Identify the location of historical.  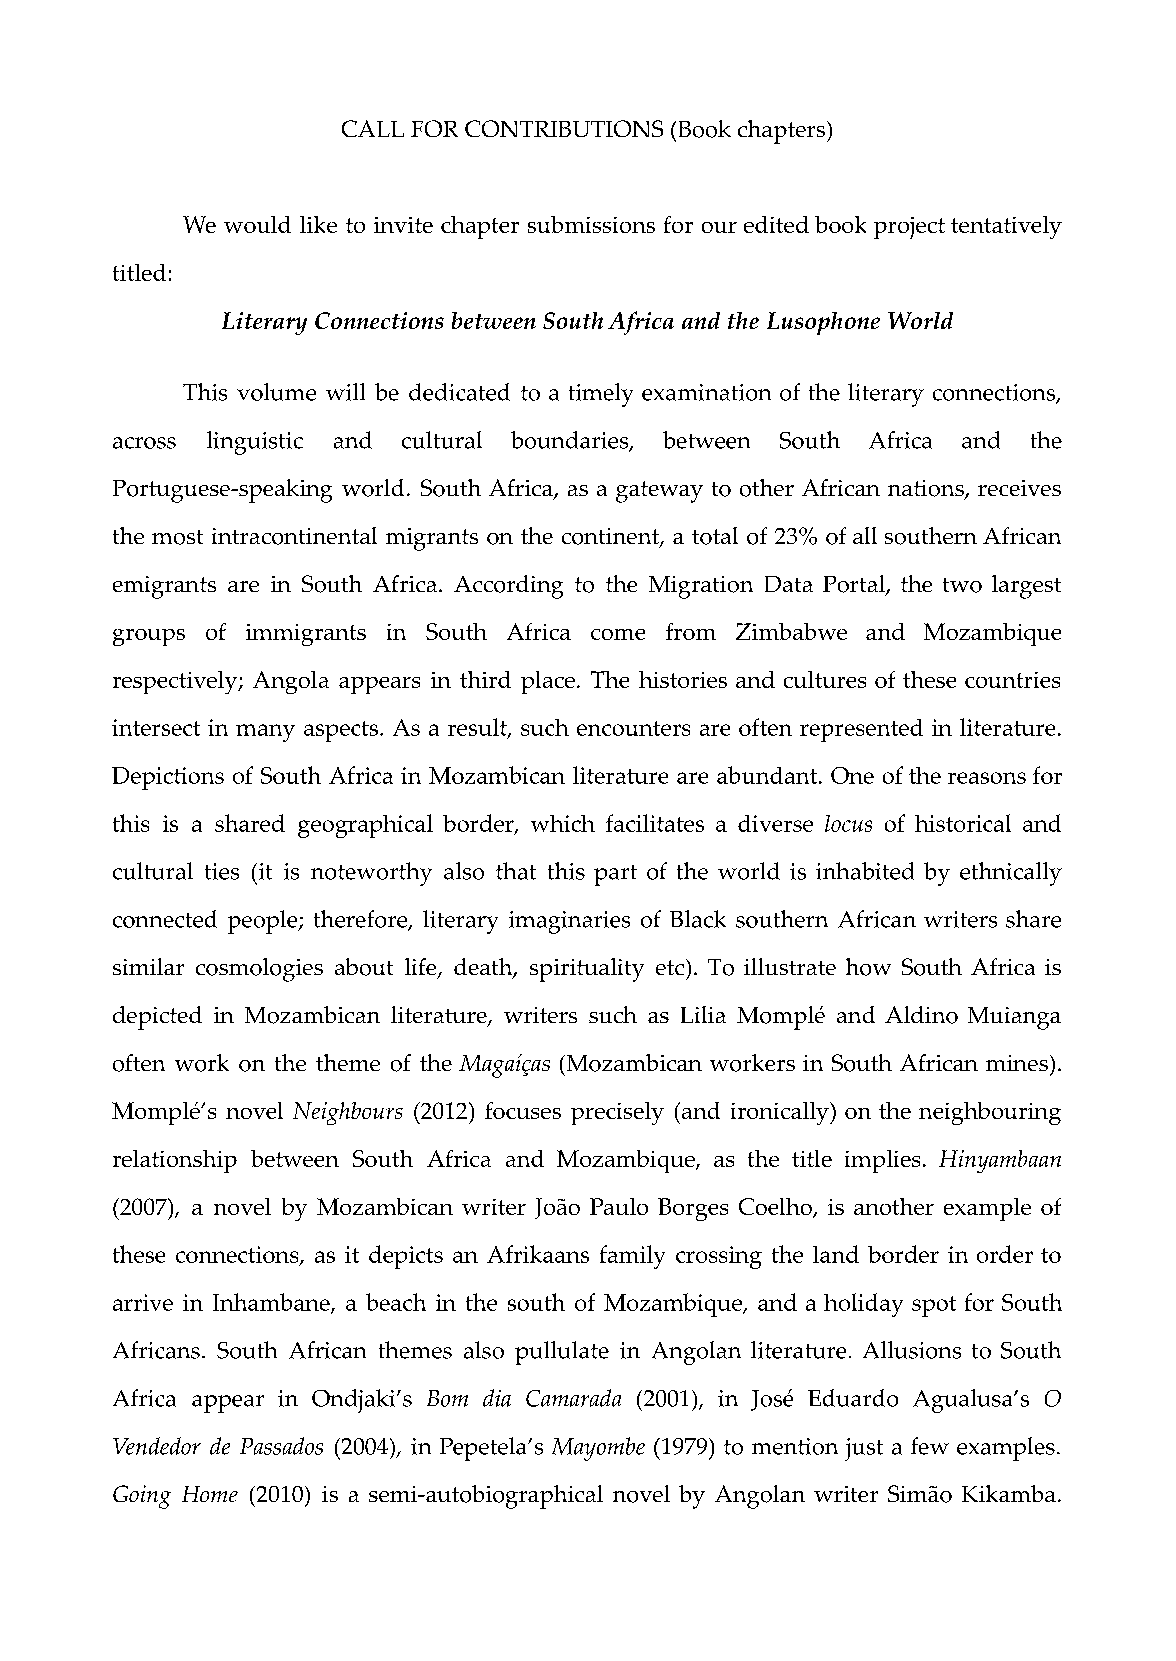
(963, 823).
